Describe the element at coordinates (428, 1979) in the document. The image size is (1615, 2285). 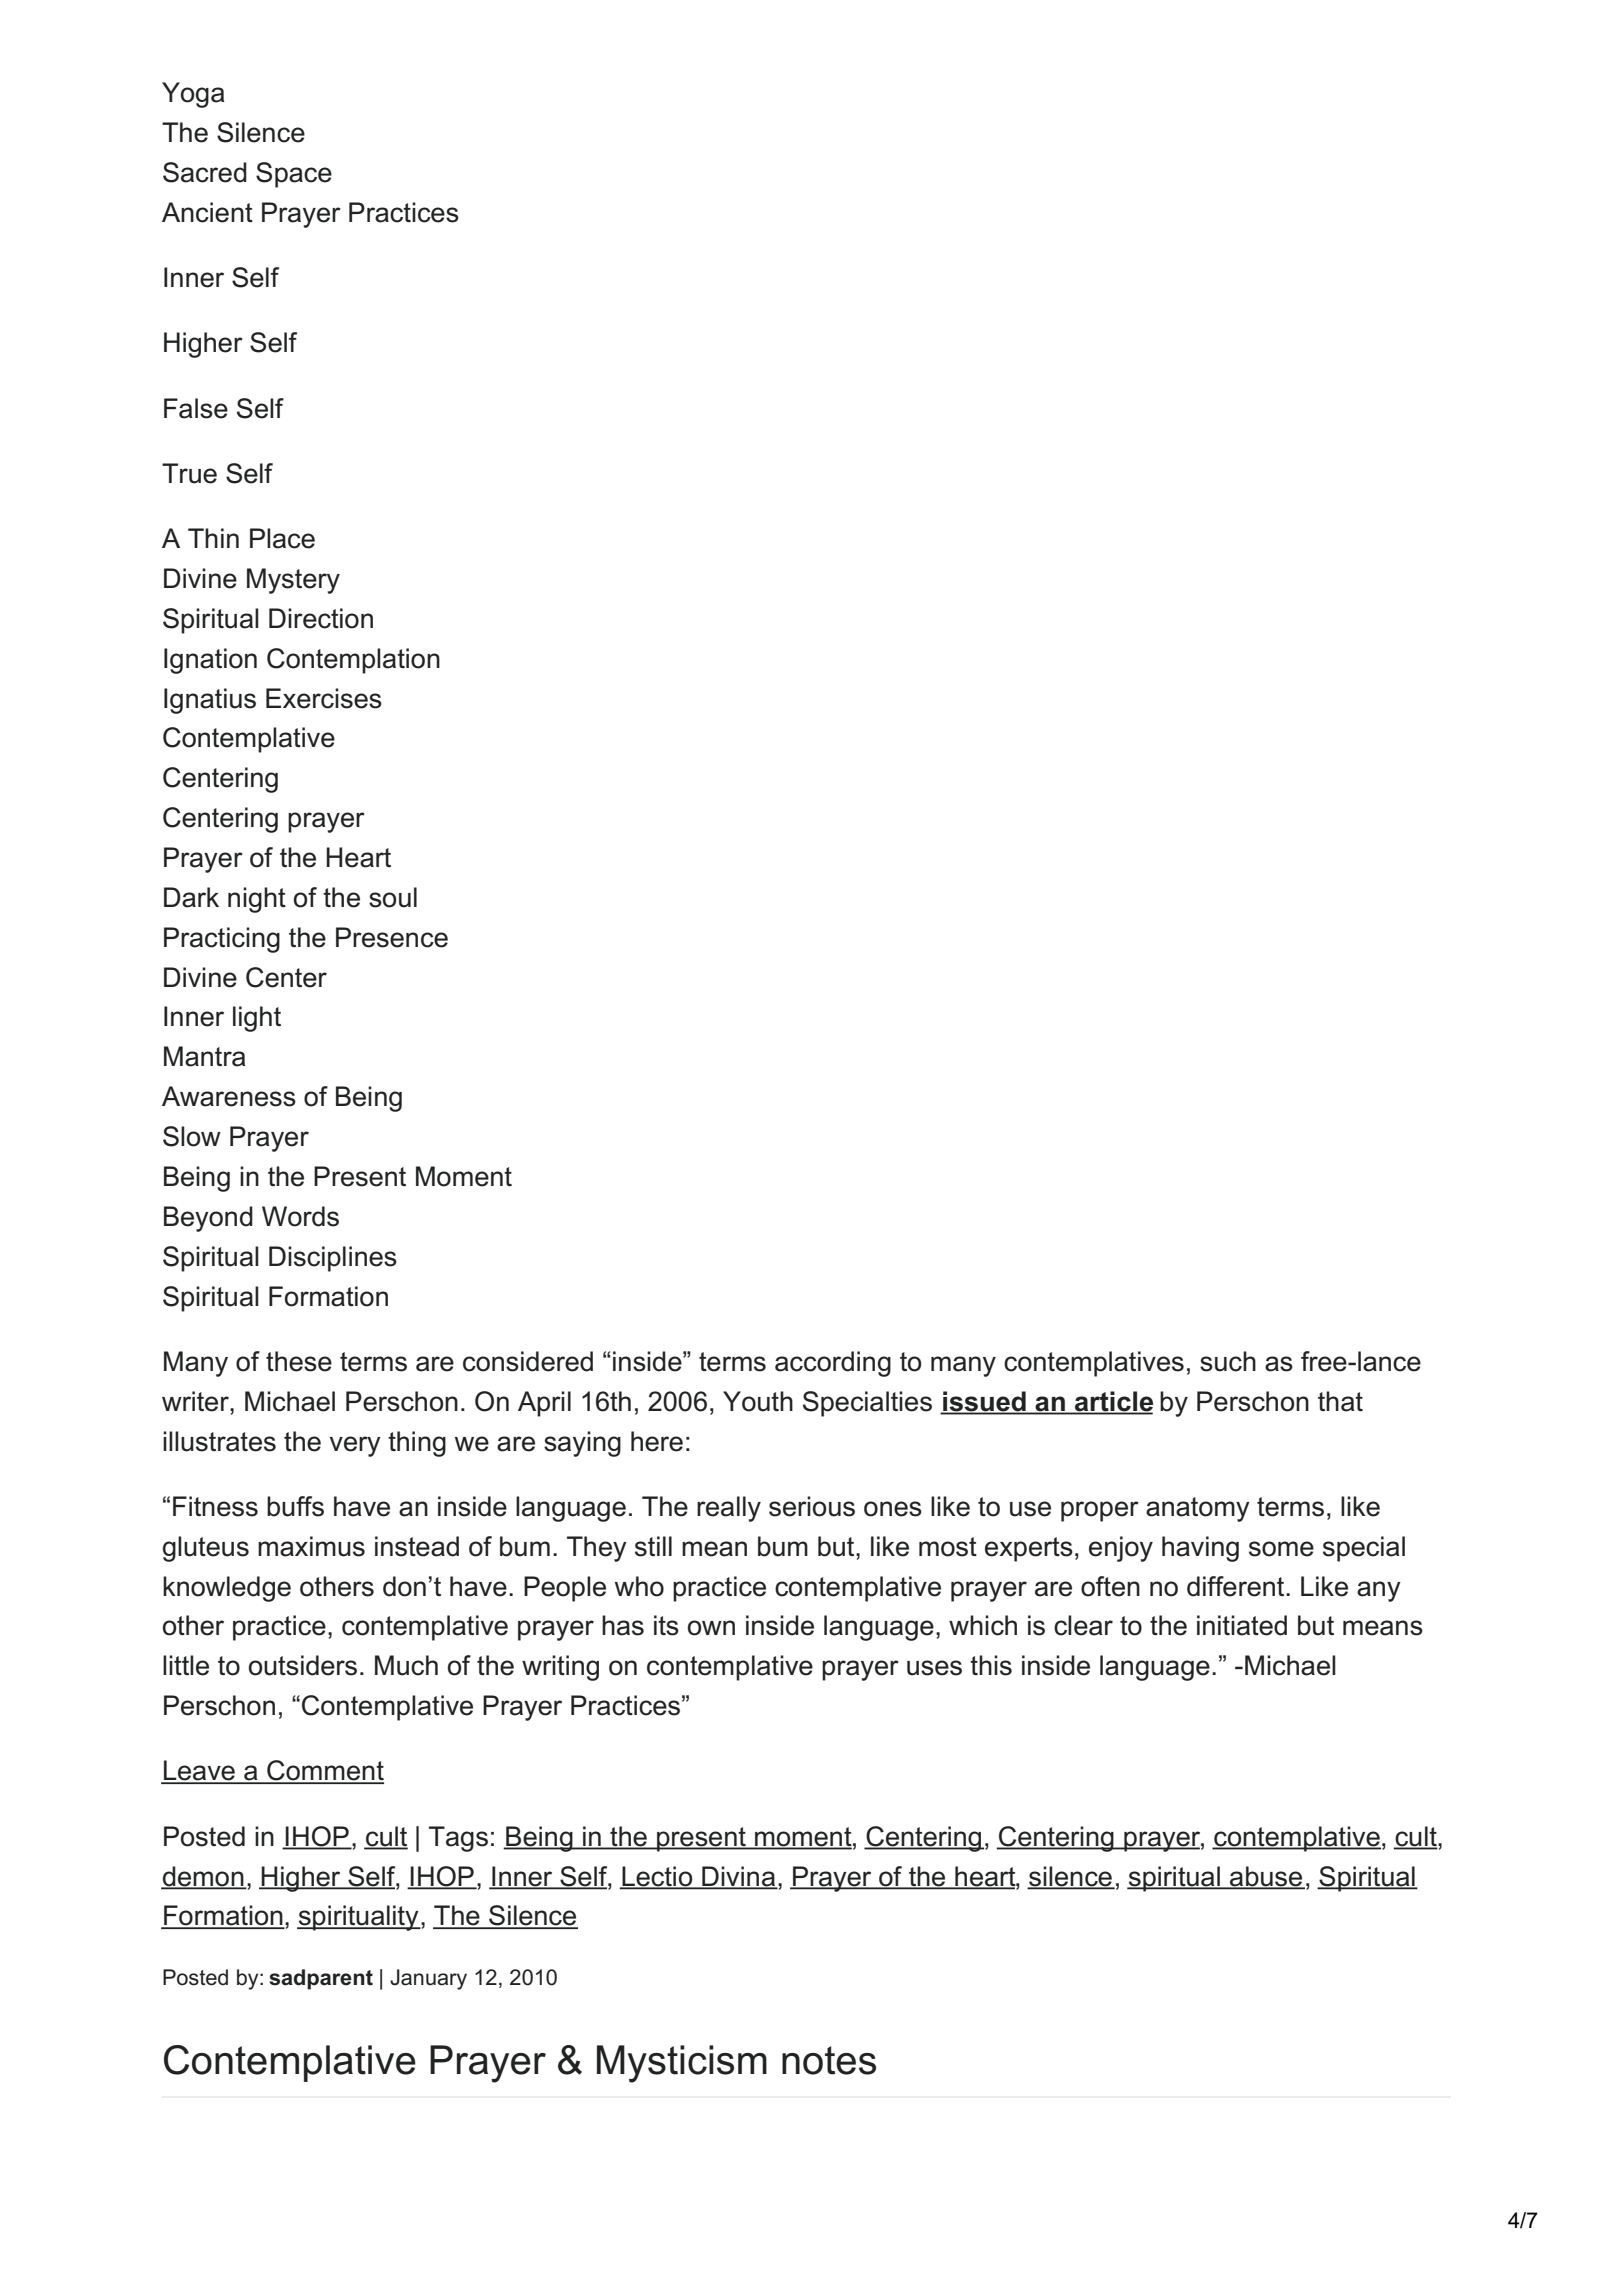
I see `January` at that location.
